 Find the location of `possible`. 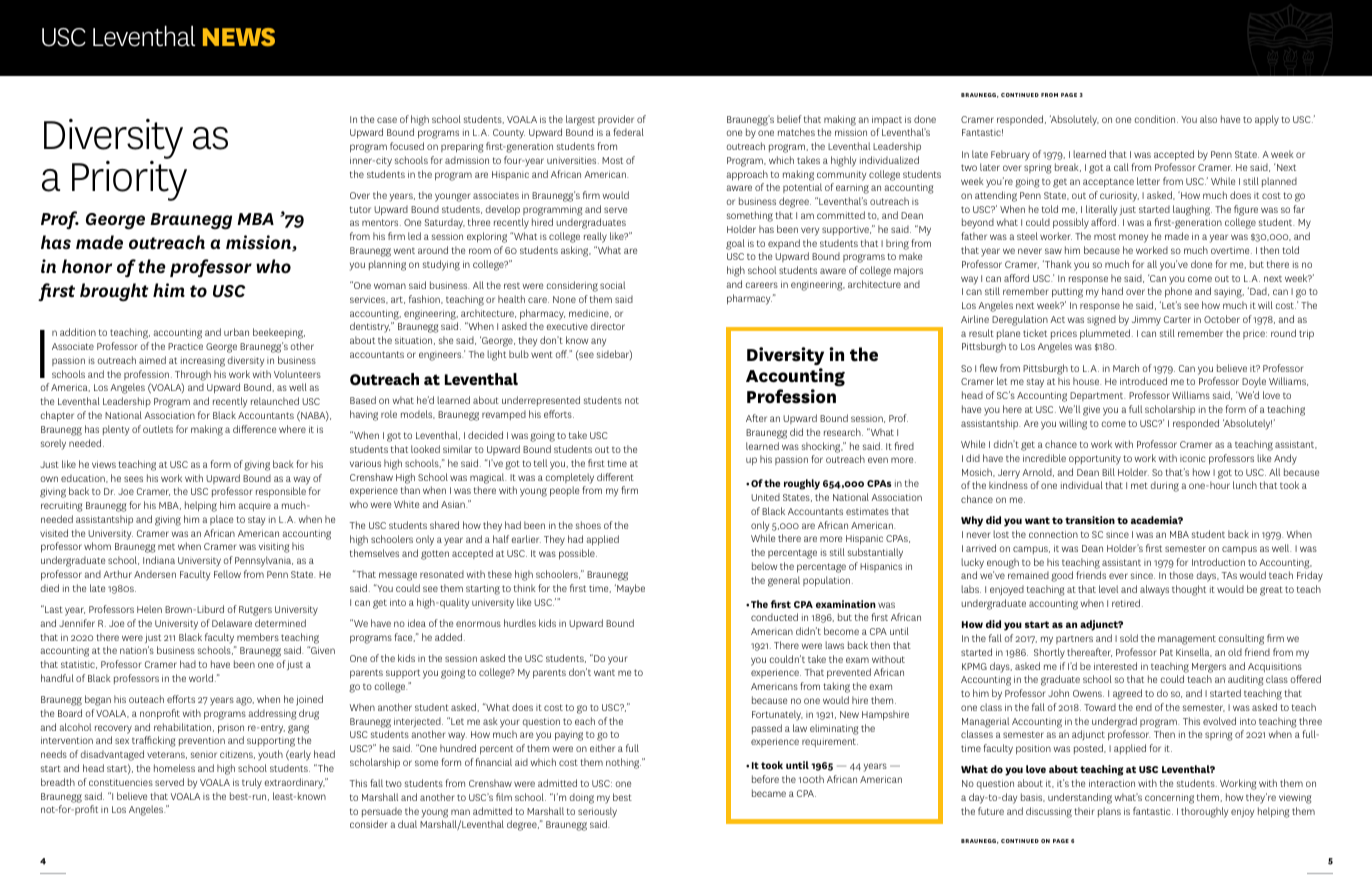

possible is located at coordinates (578, 554).
